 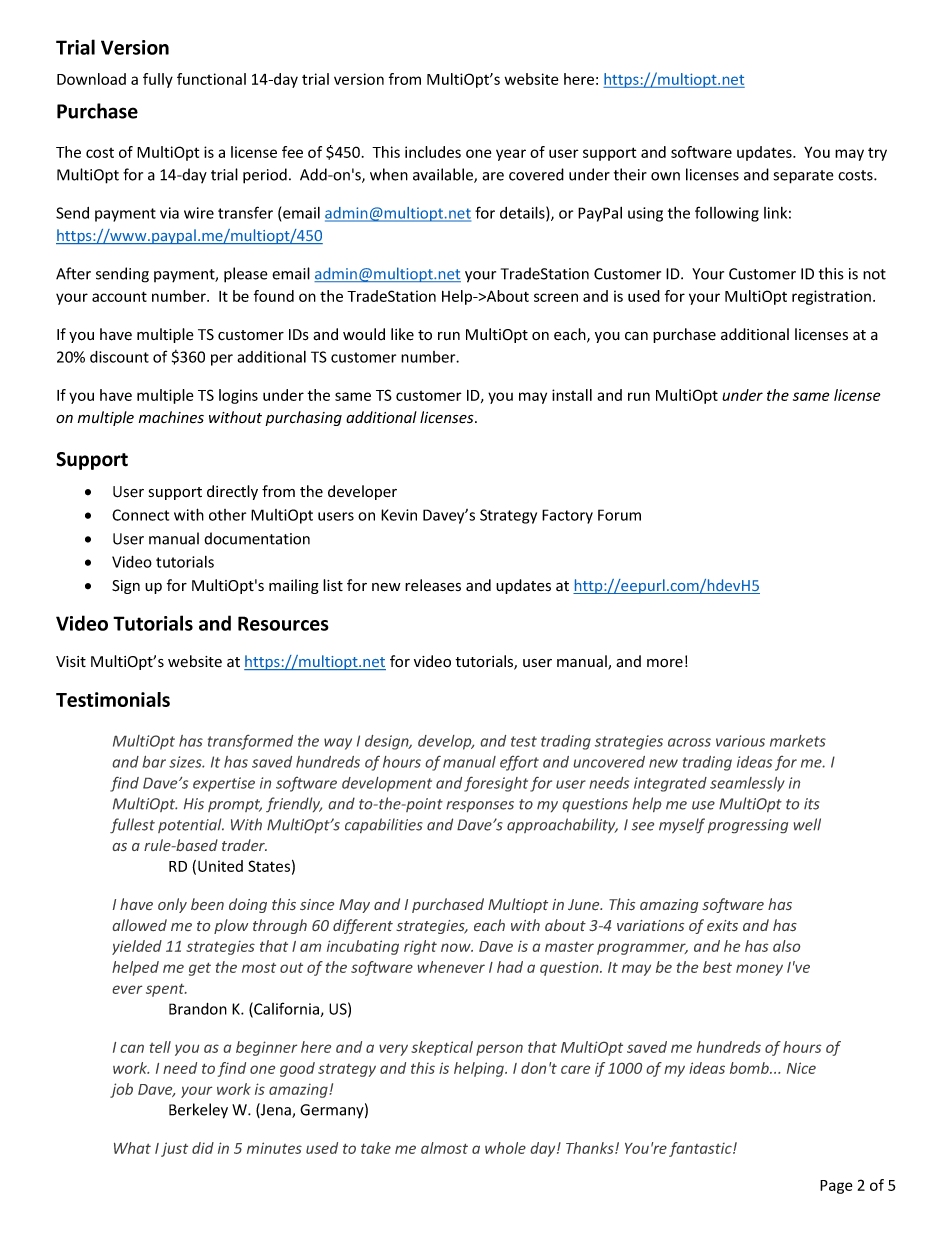 I want to click on fully, so click(x=158, y=80).
